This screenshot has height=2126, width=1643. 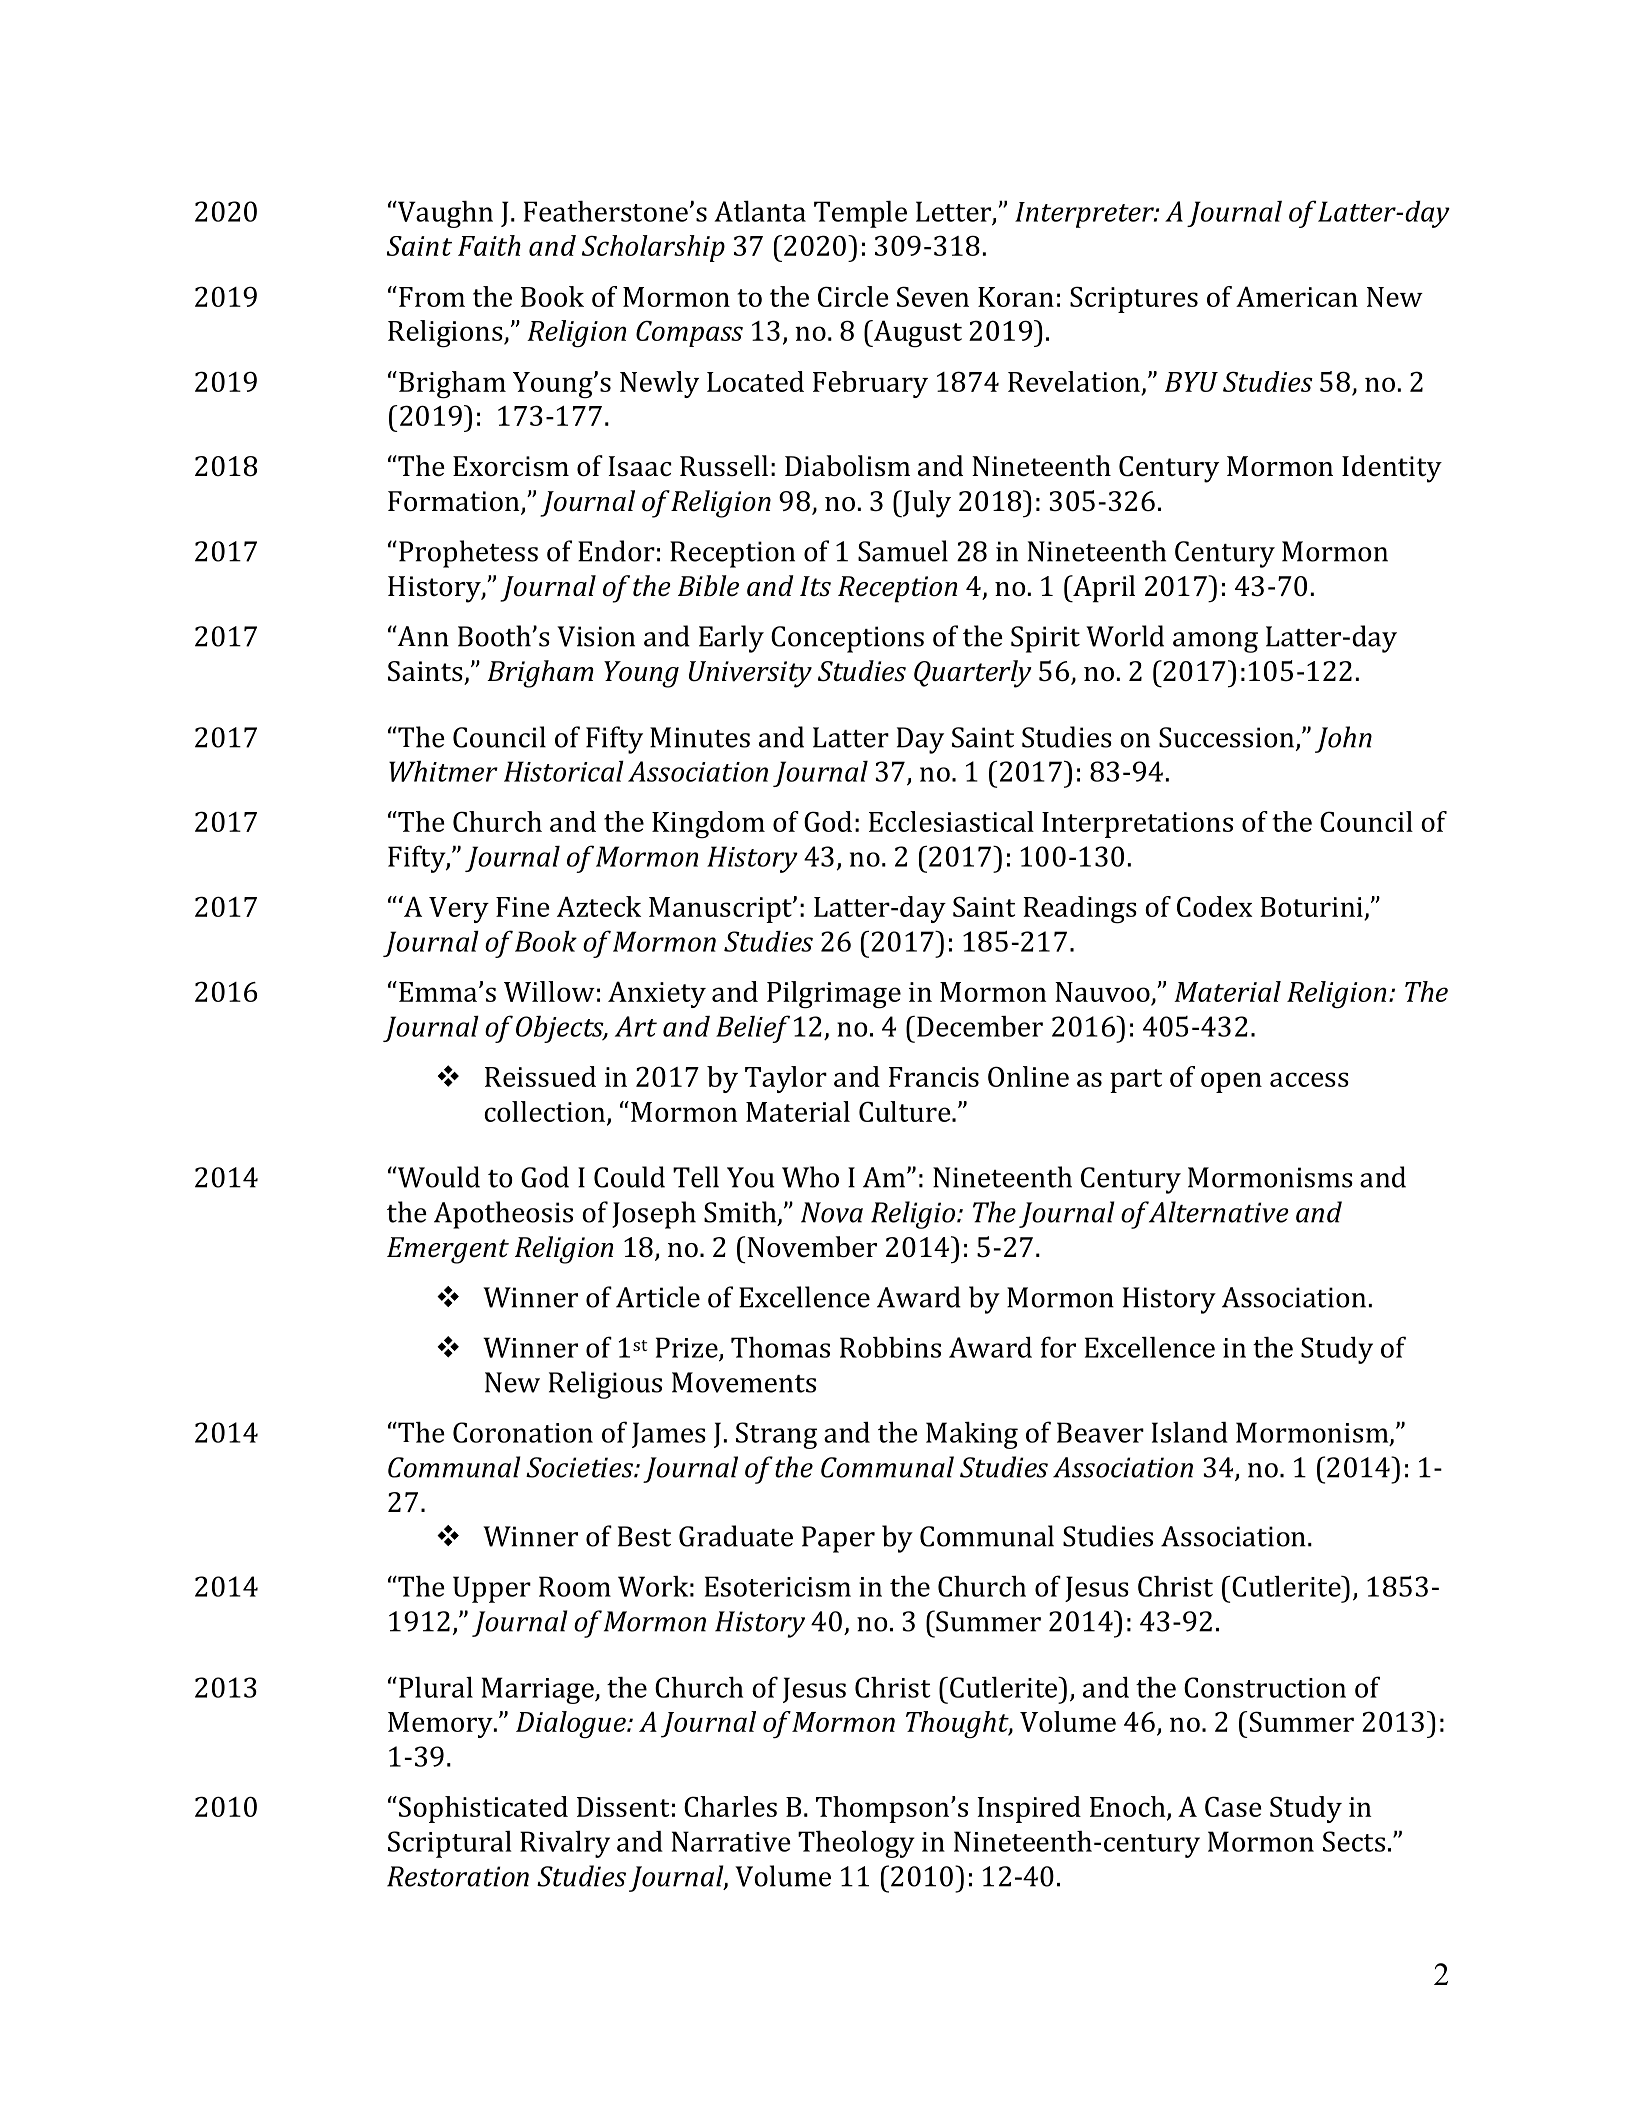 What do you see at coordinates (933, 296) in the screenshot?
I see `Seven` at bounding box center [933, 296].
